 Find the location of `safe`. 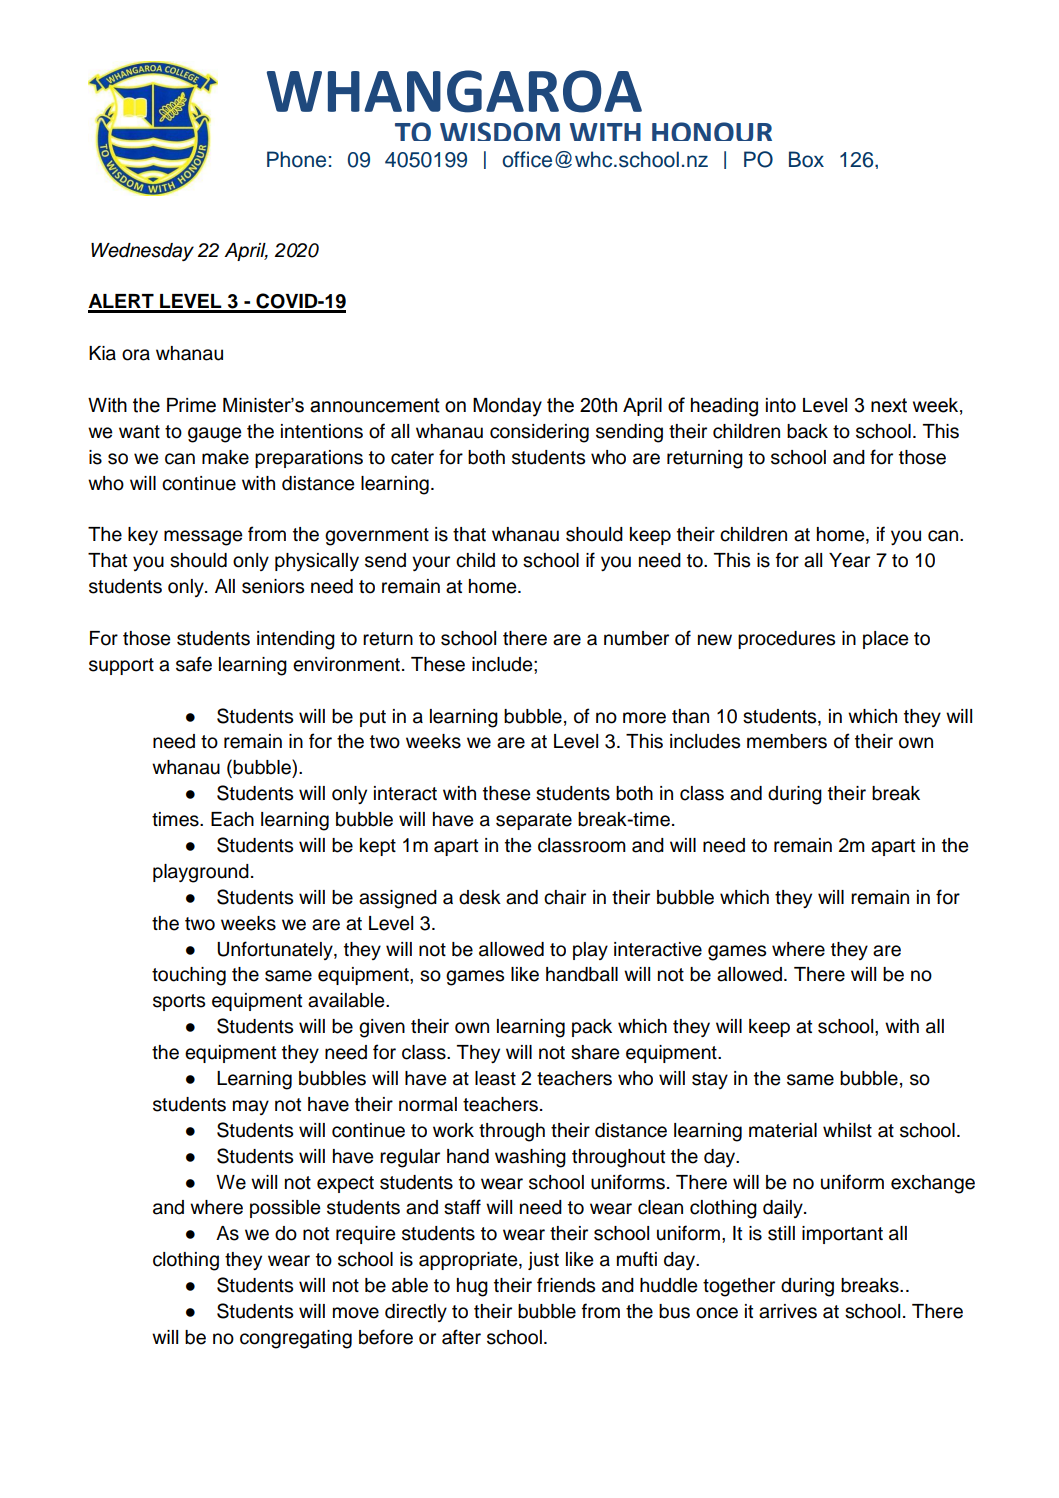

safe is located at coordinates (194, 664).
